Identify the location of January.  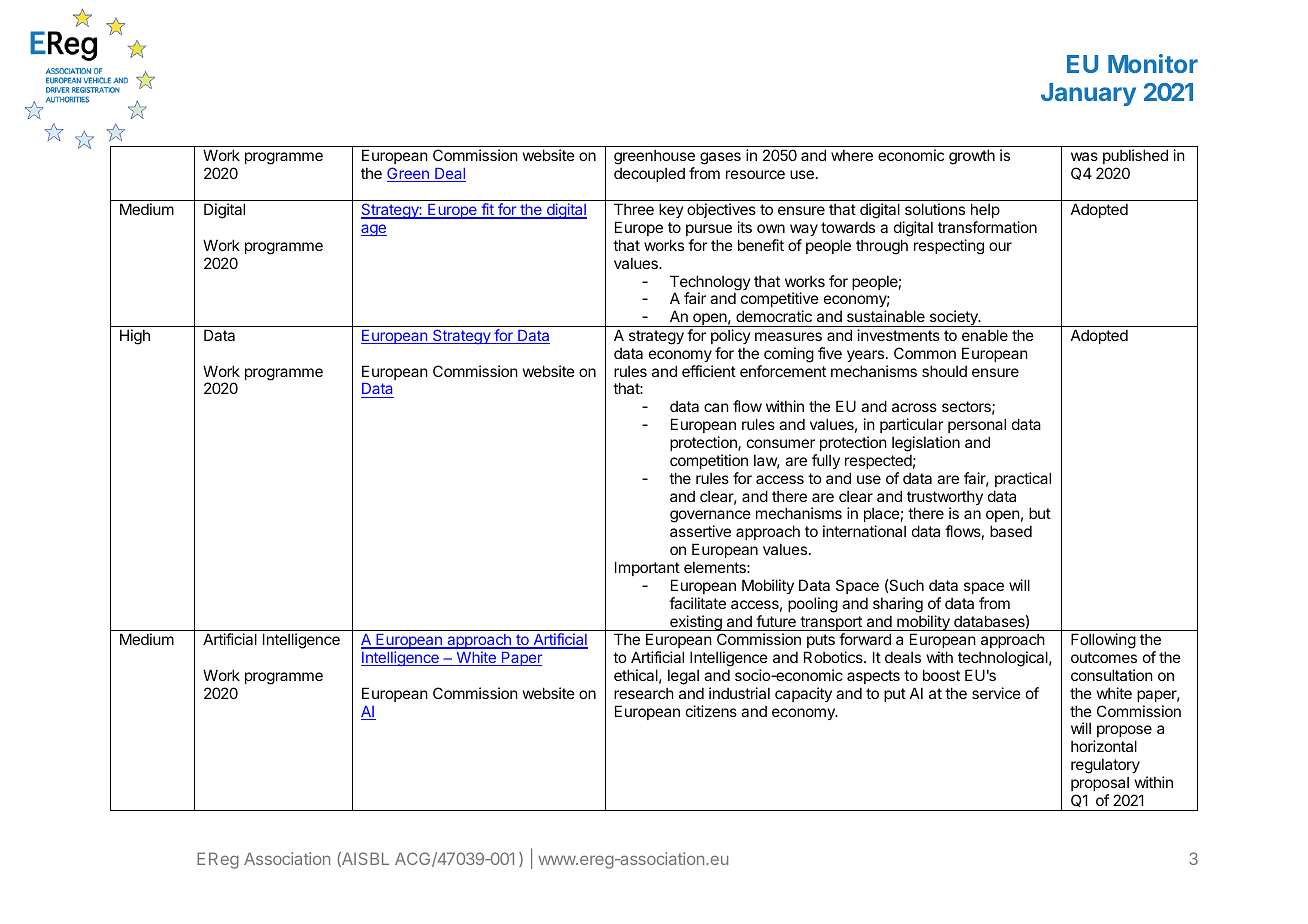
(1088, 94).
